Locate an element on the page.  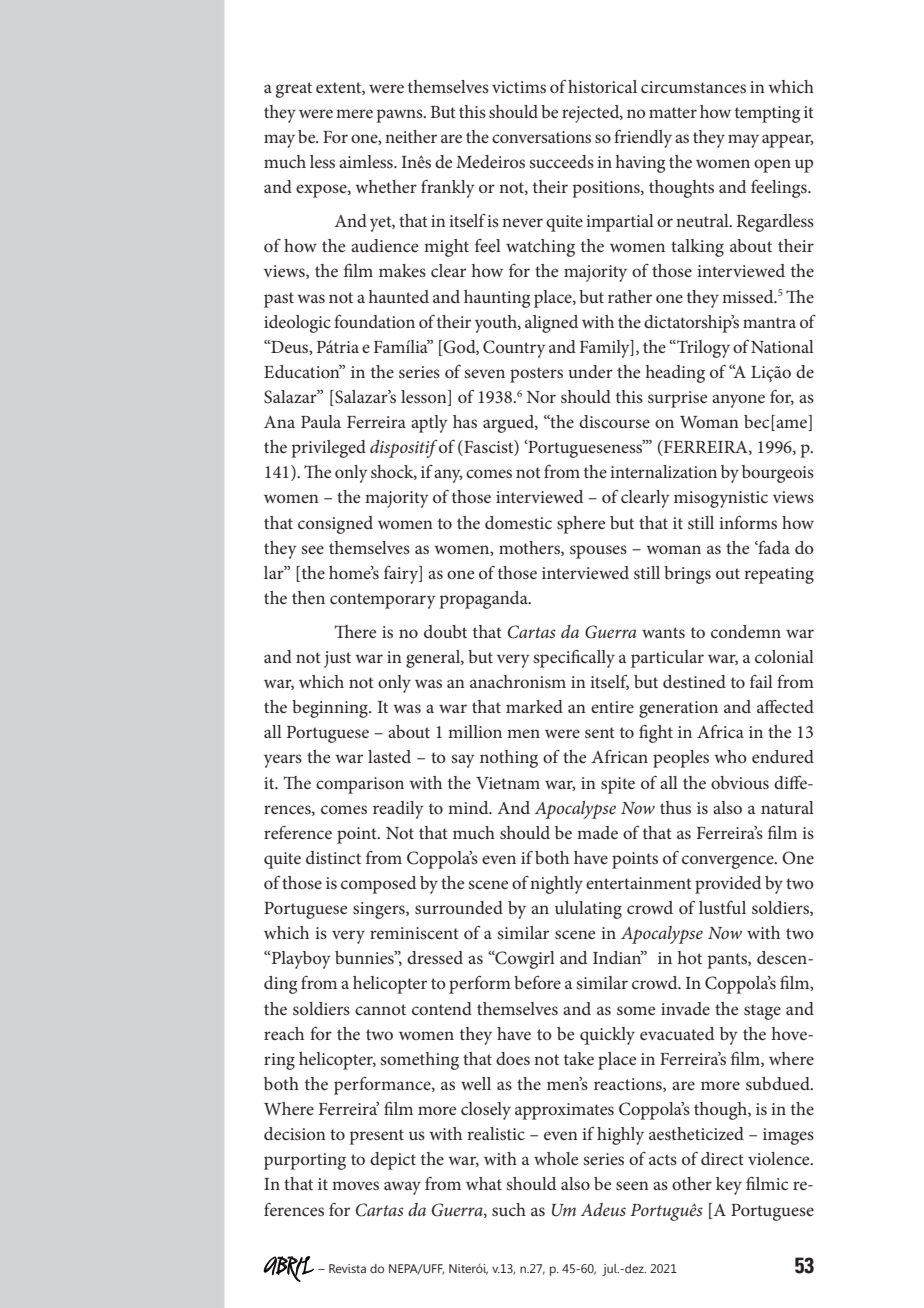
key is located at coordinates (729, 1186).
